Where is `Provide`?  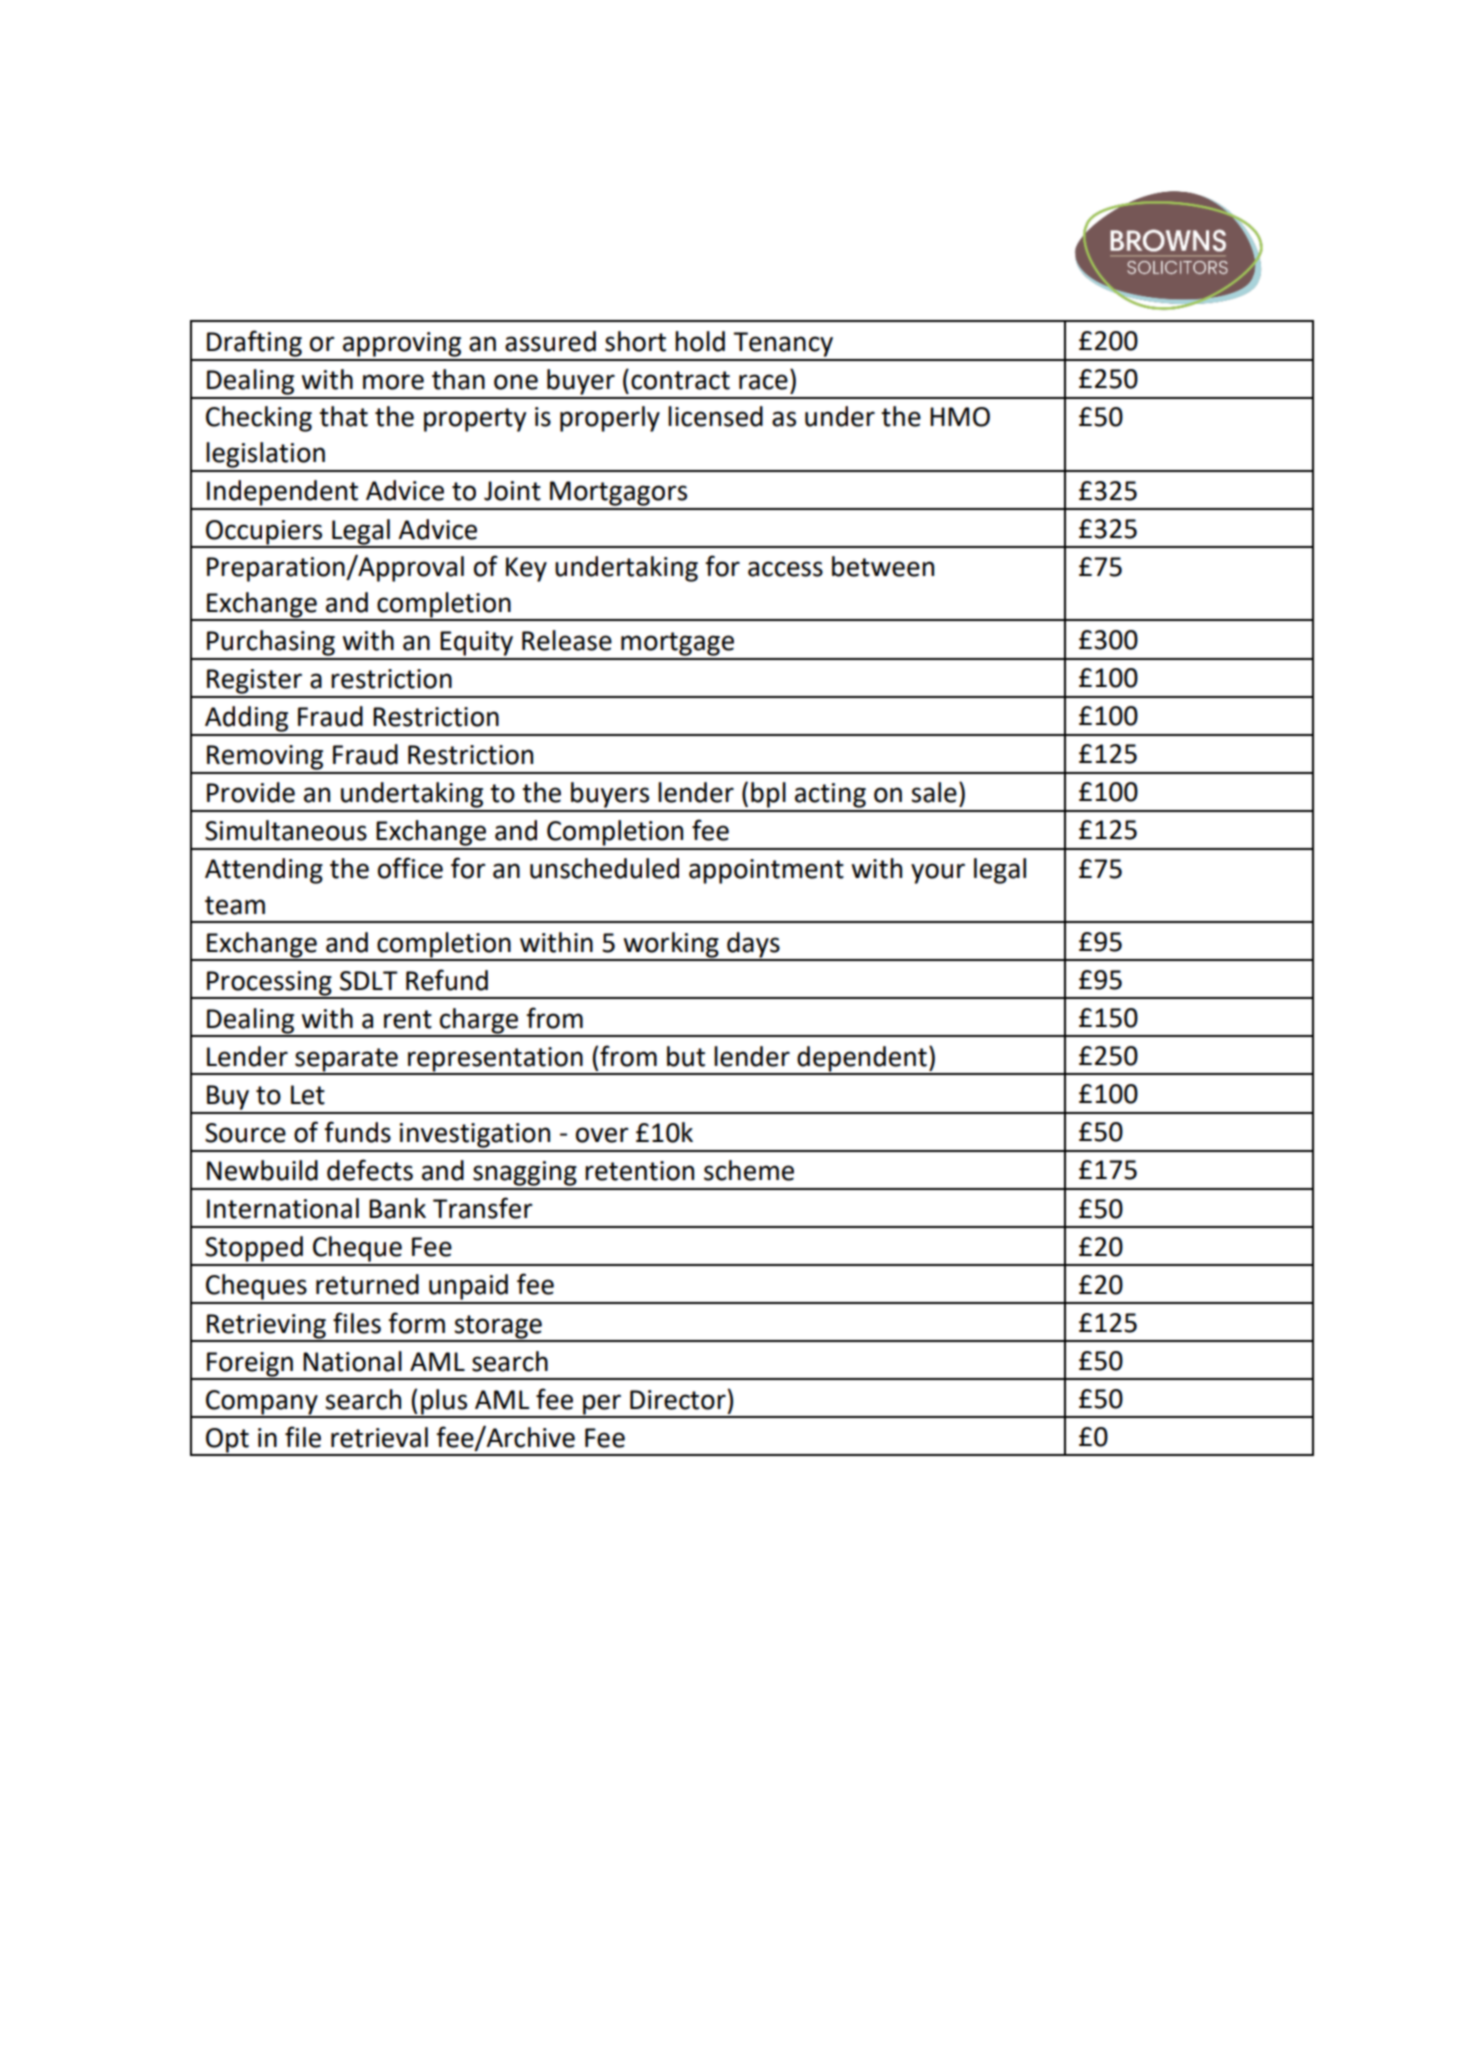 Provide is located at coordinates (251, 792).
